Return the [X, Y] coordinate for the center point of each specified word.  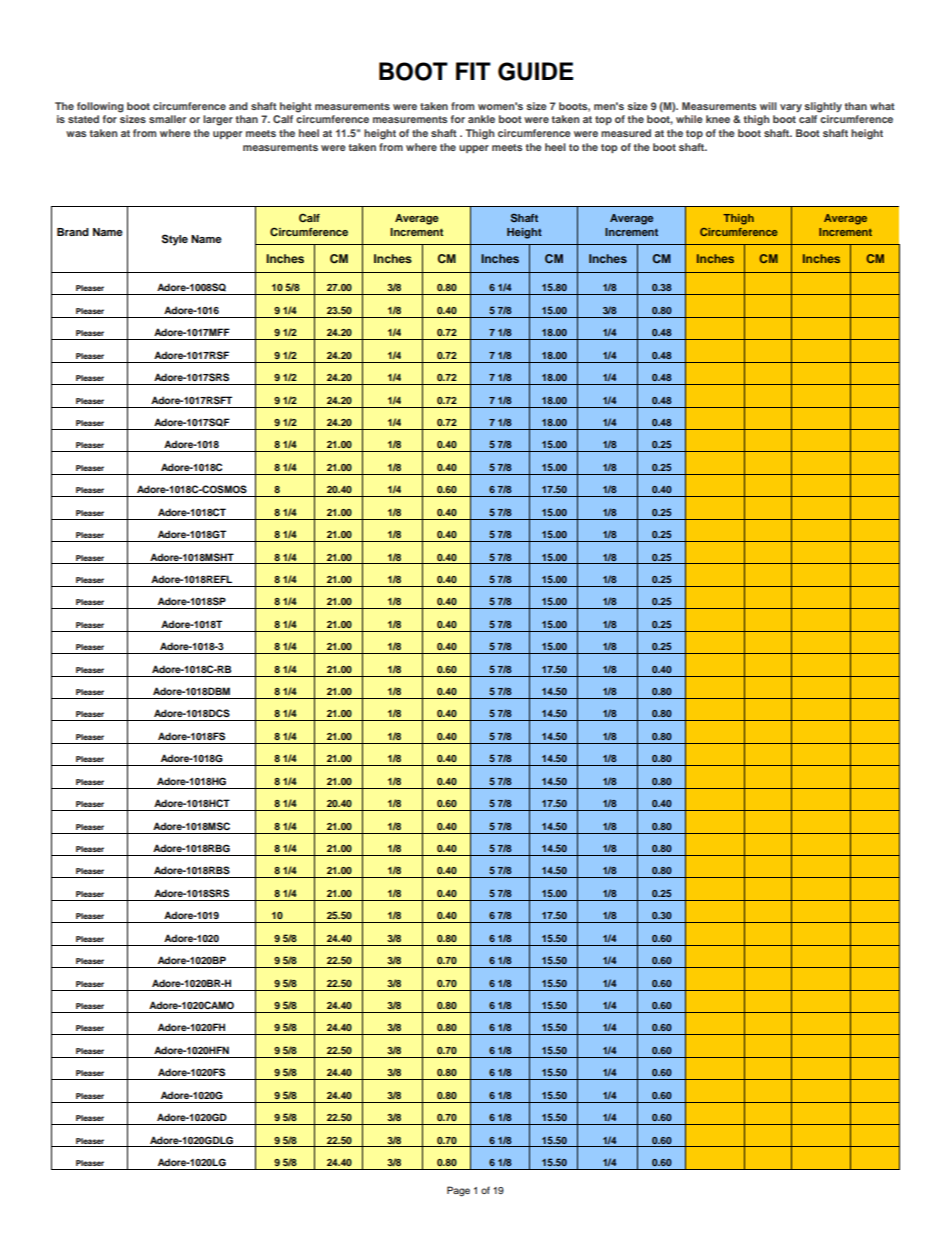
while [689, 119]
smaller [167, 119]
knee [718, 119]
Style [175, 240]
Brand [73, 232]
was [76, 134]
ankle [481, 119]
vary [791, 108]
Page [458, 1191]
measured [626, 133]
